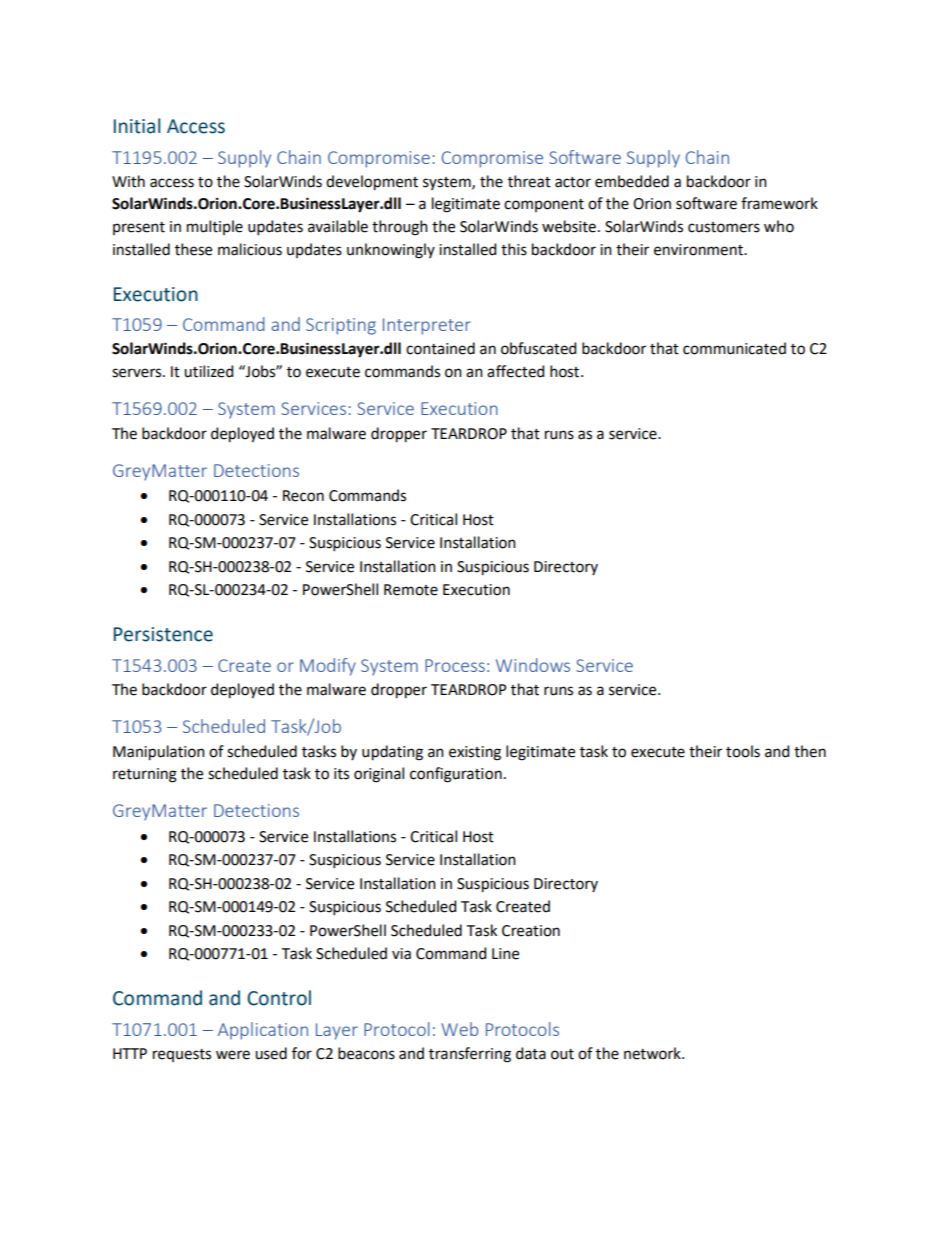 The height and width of the screenshot is (1233, 952). I want to click on were, so click(233, 1055).
